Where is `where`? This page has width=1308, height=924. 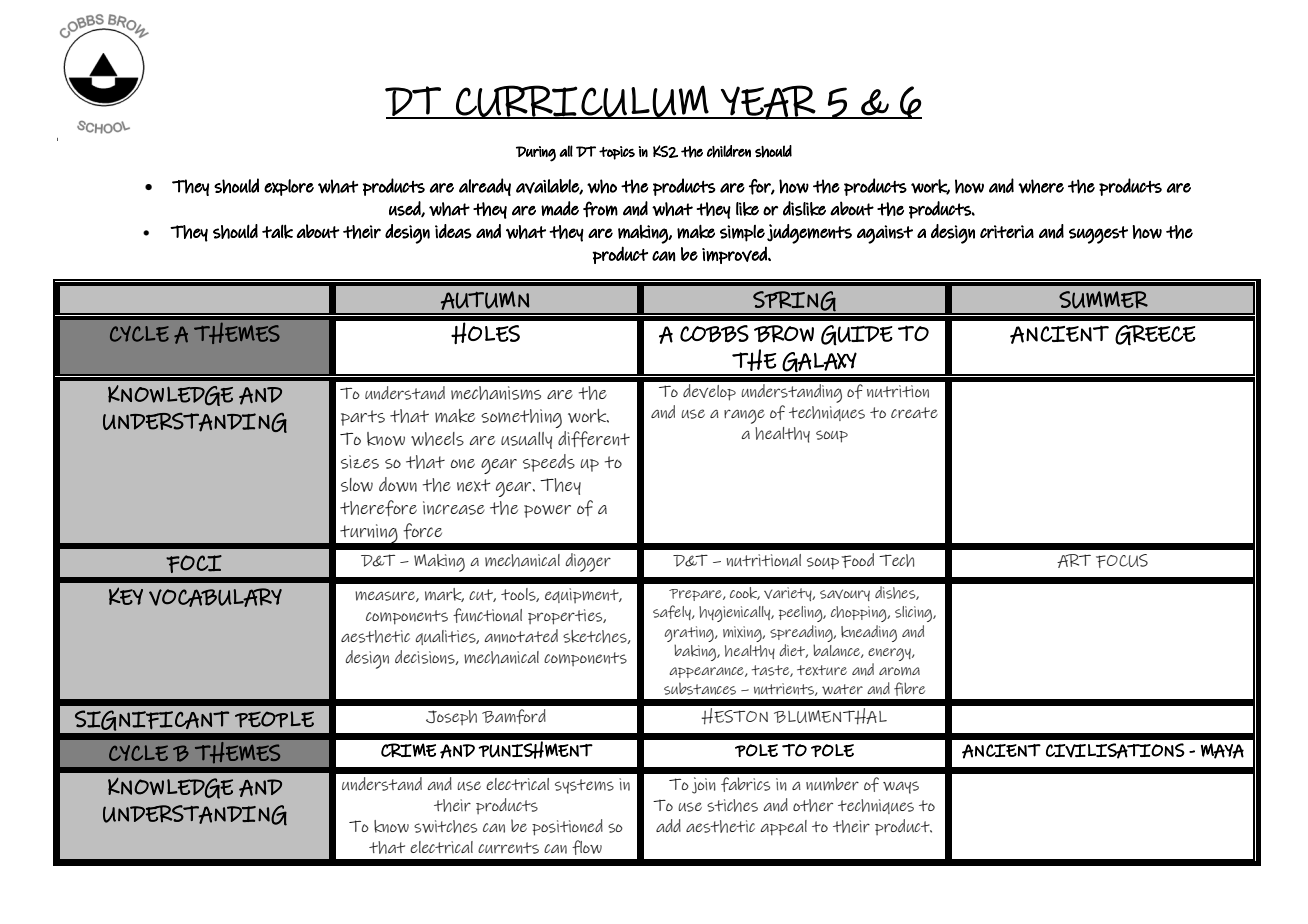 where is located at coordinates (1041, 186).
